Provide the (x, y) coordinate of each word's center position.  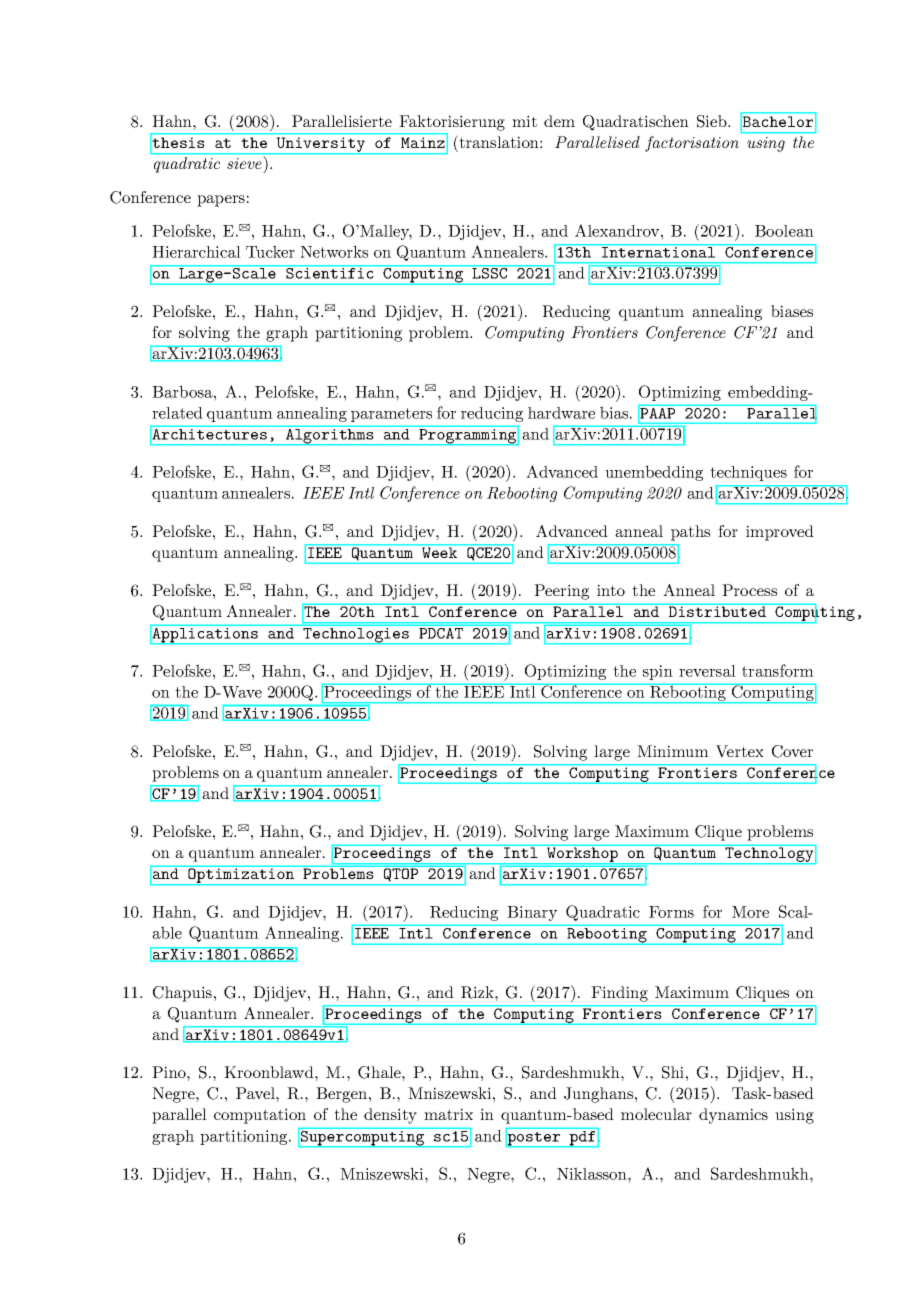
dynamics (733, 1116)
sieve (245, 162)
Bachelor (778, 121)
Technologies (356, 636)
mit (524, 121)
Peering (561, 592)
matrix (448, 1114)
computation (260, 1116)
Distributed (717, 611)
